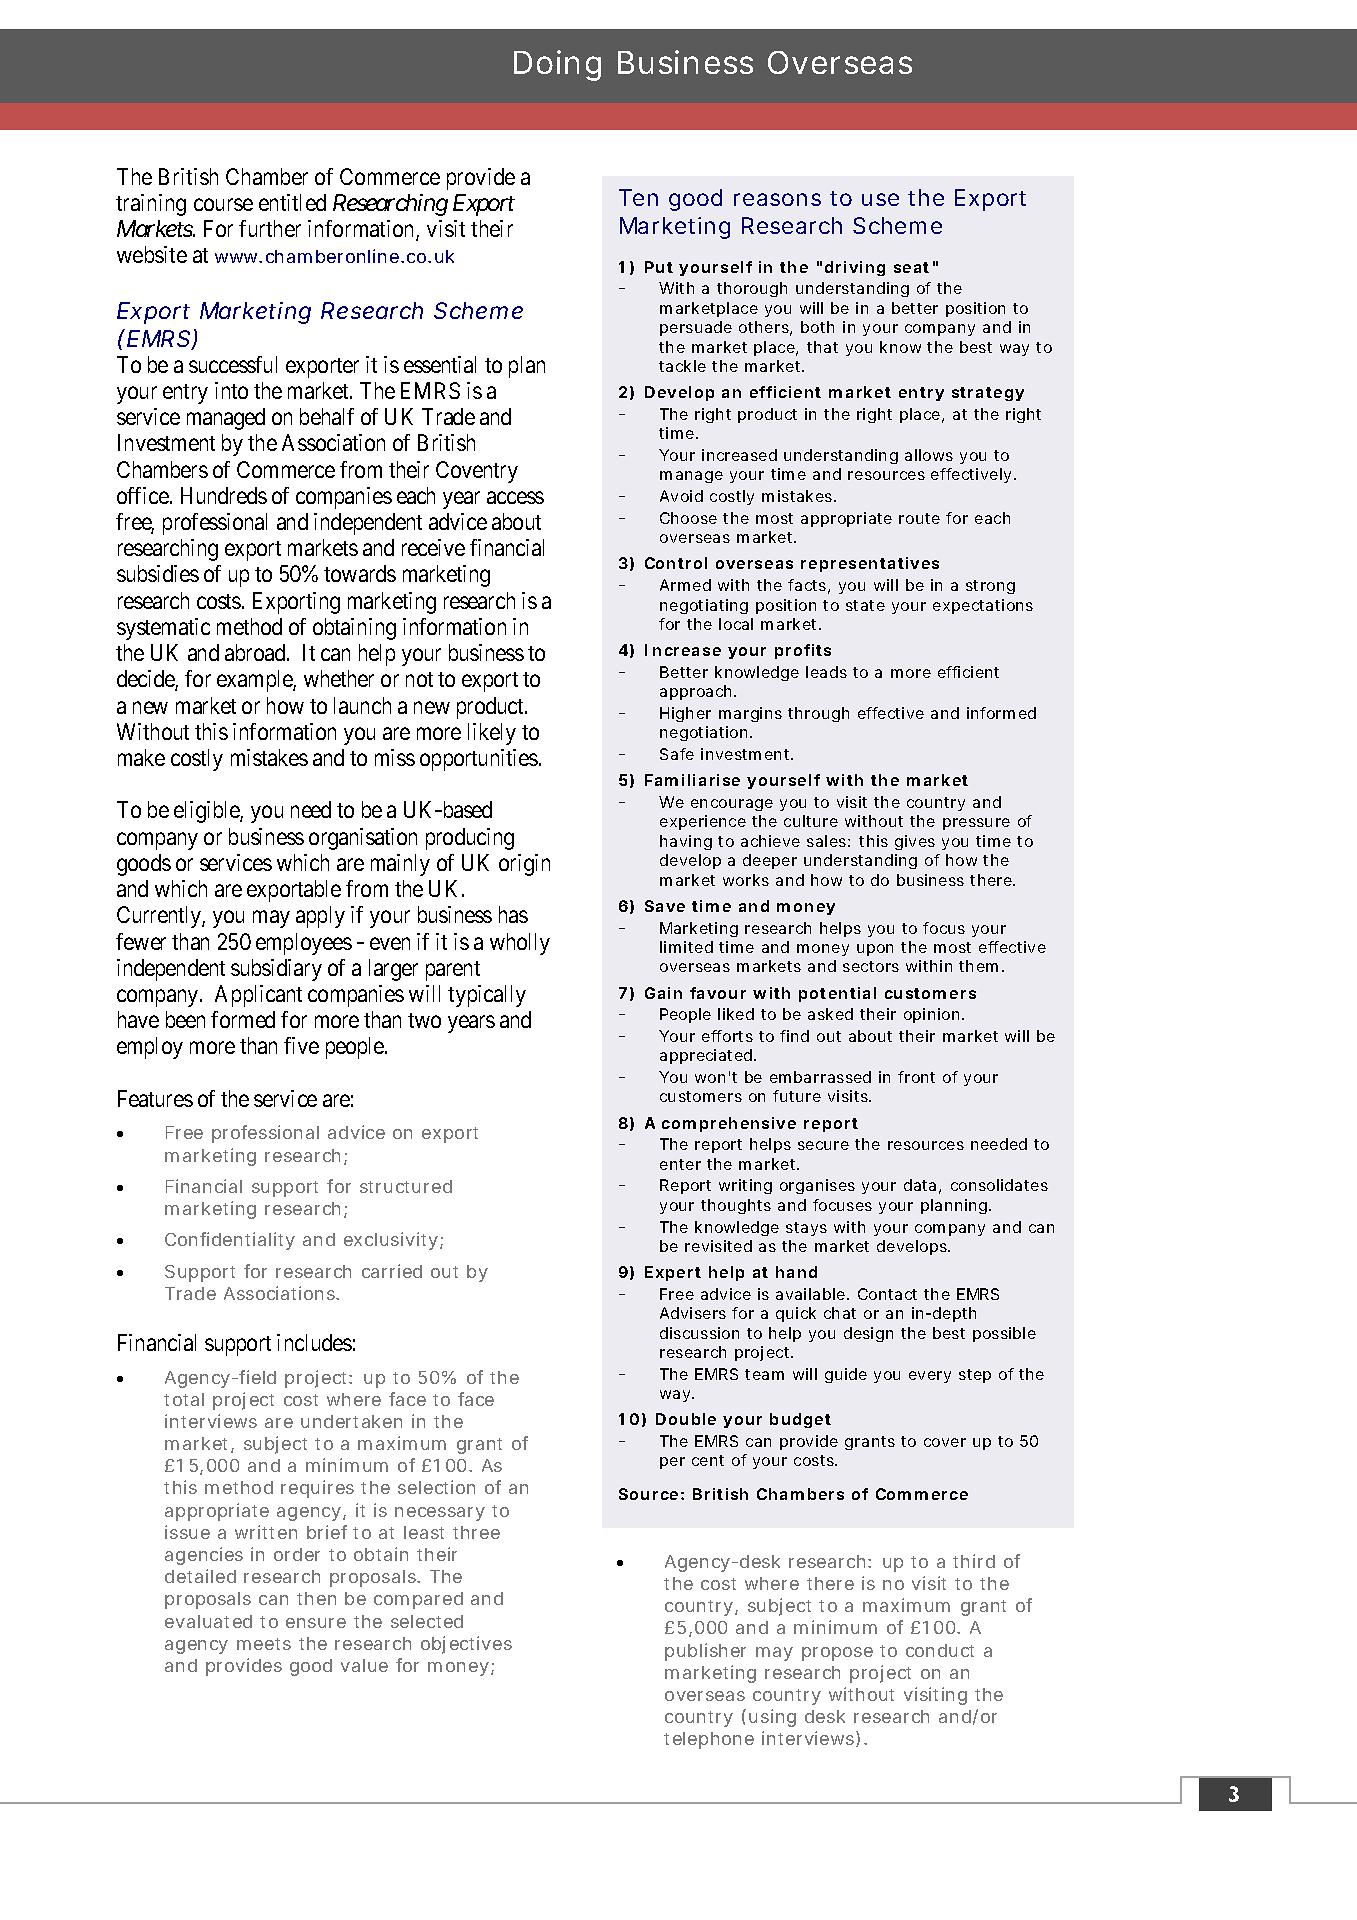  Describe the element at coordinates (276, 970) in the image. I see `subsidiary` at that location.
